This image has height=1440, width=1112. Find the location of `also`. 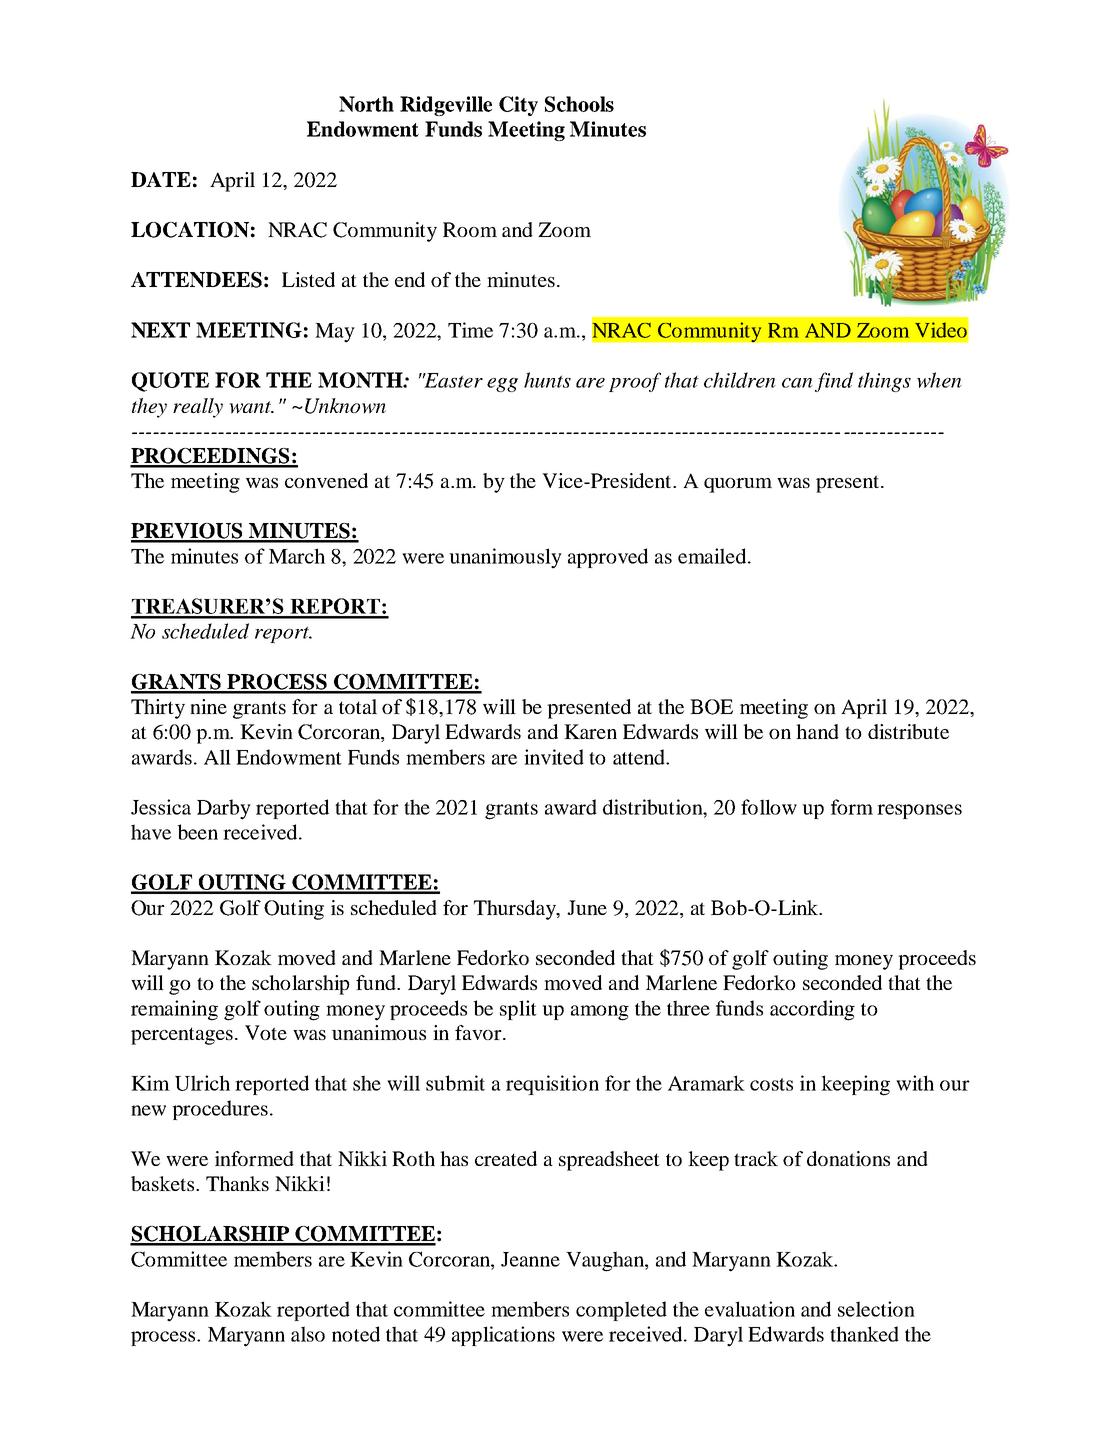

also is located at coordinates (308, 1334).
